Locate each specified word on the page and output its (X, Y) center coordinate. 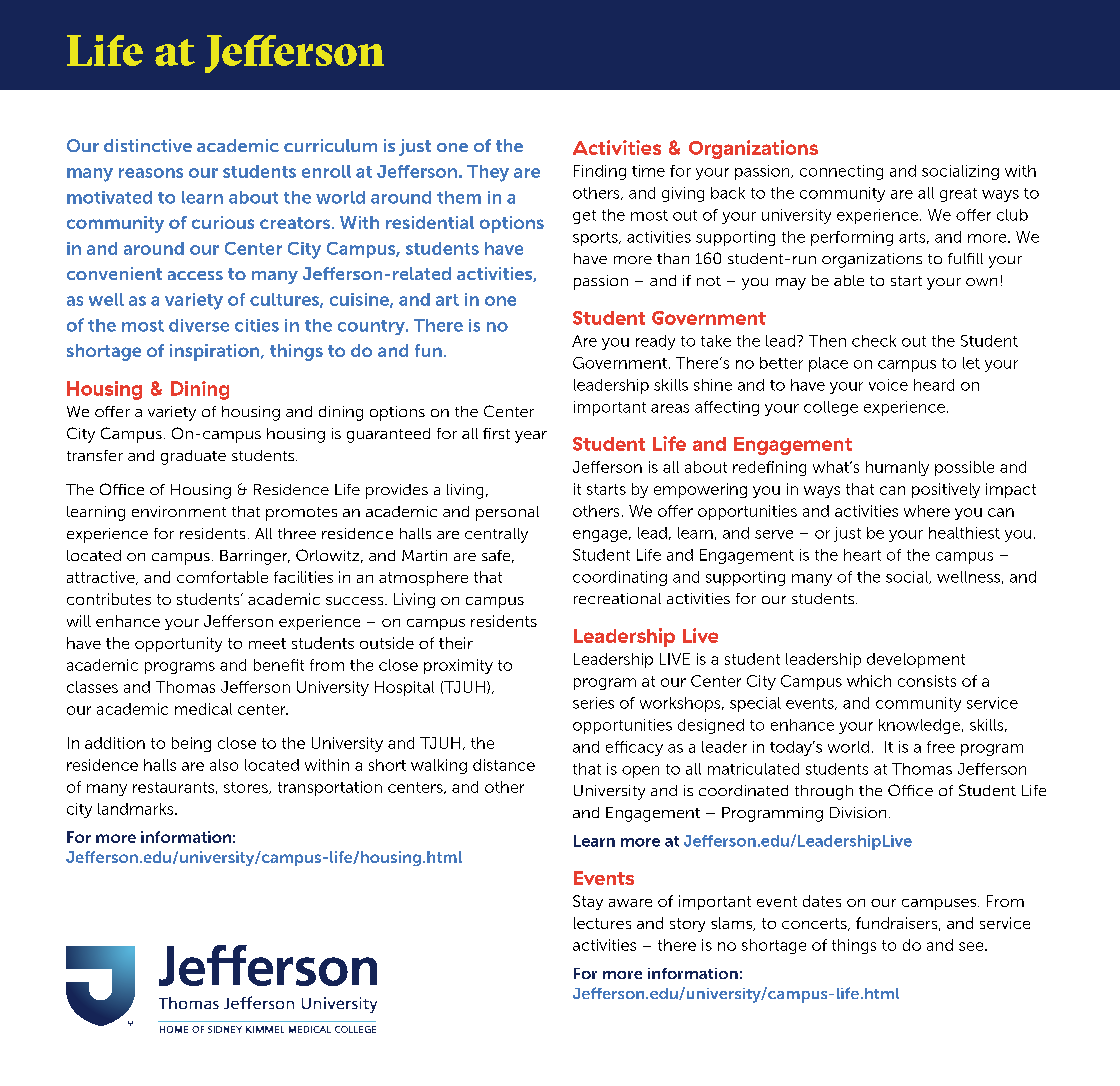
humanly (897, 468)
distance (504, 765)
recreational (617, 598)
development (916, 660)
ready (655, 342)
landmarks (137, 809)
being (191, 744)
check (874, 341)
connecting (841, 172)
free (941, 747)
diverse (199, 325)
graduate (193, 457)
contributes (109, 599)
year (531, 437)
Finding (600, 172)
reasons (151, 173)
